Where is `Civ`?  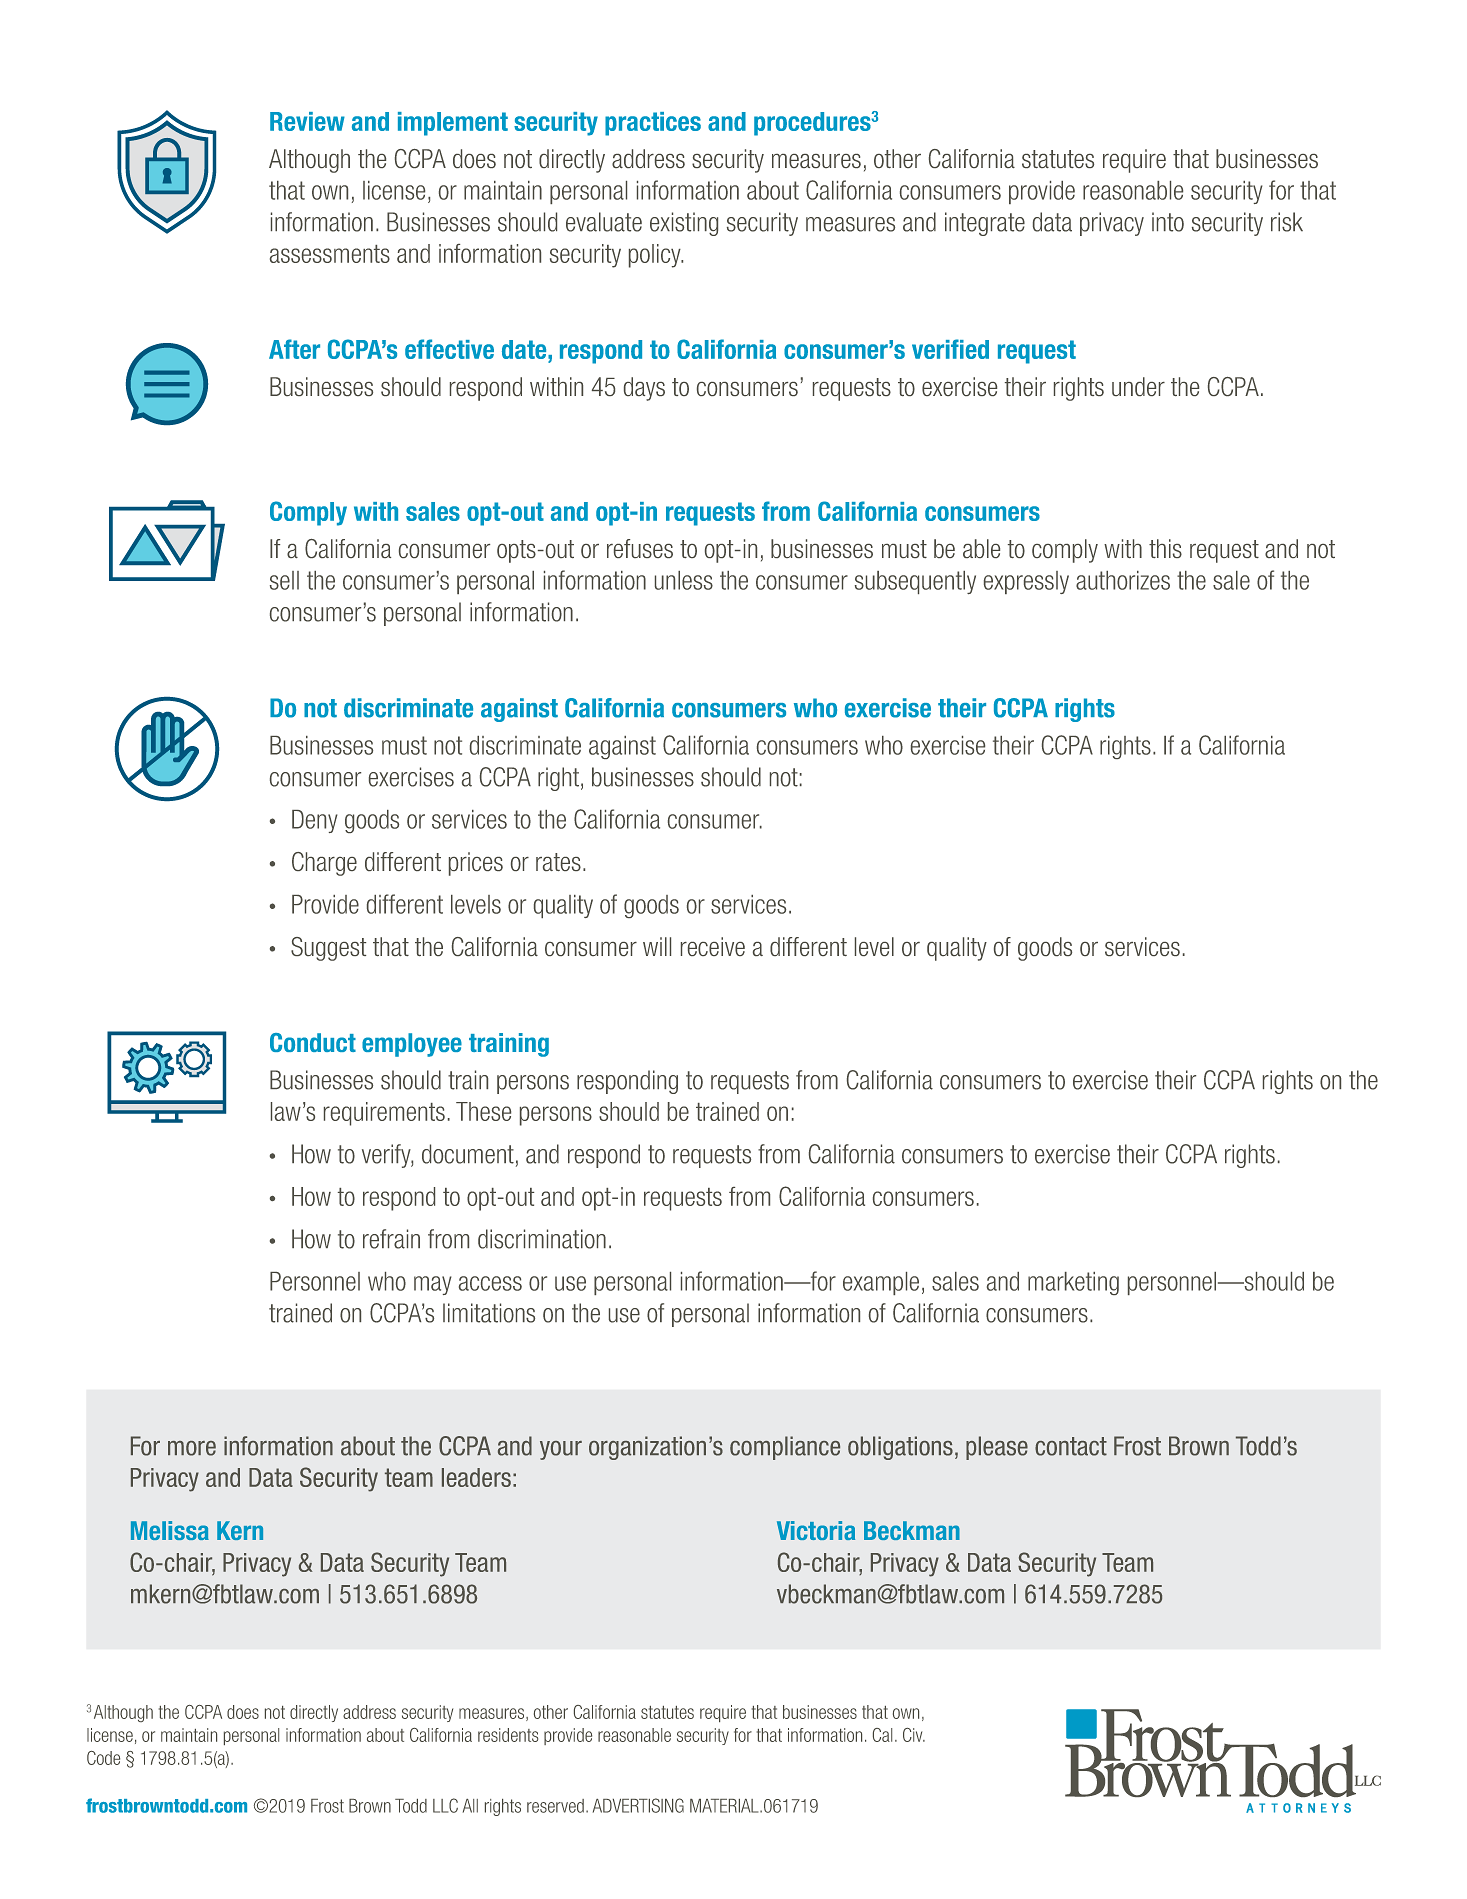
Civ is located at coordinates (914, 1735).
